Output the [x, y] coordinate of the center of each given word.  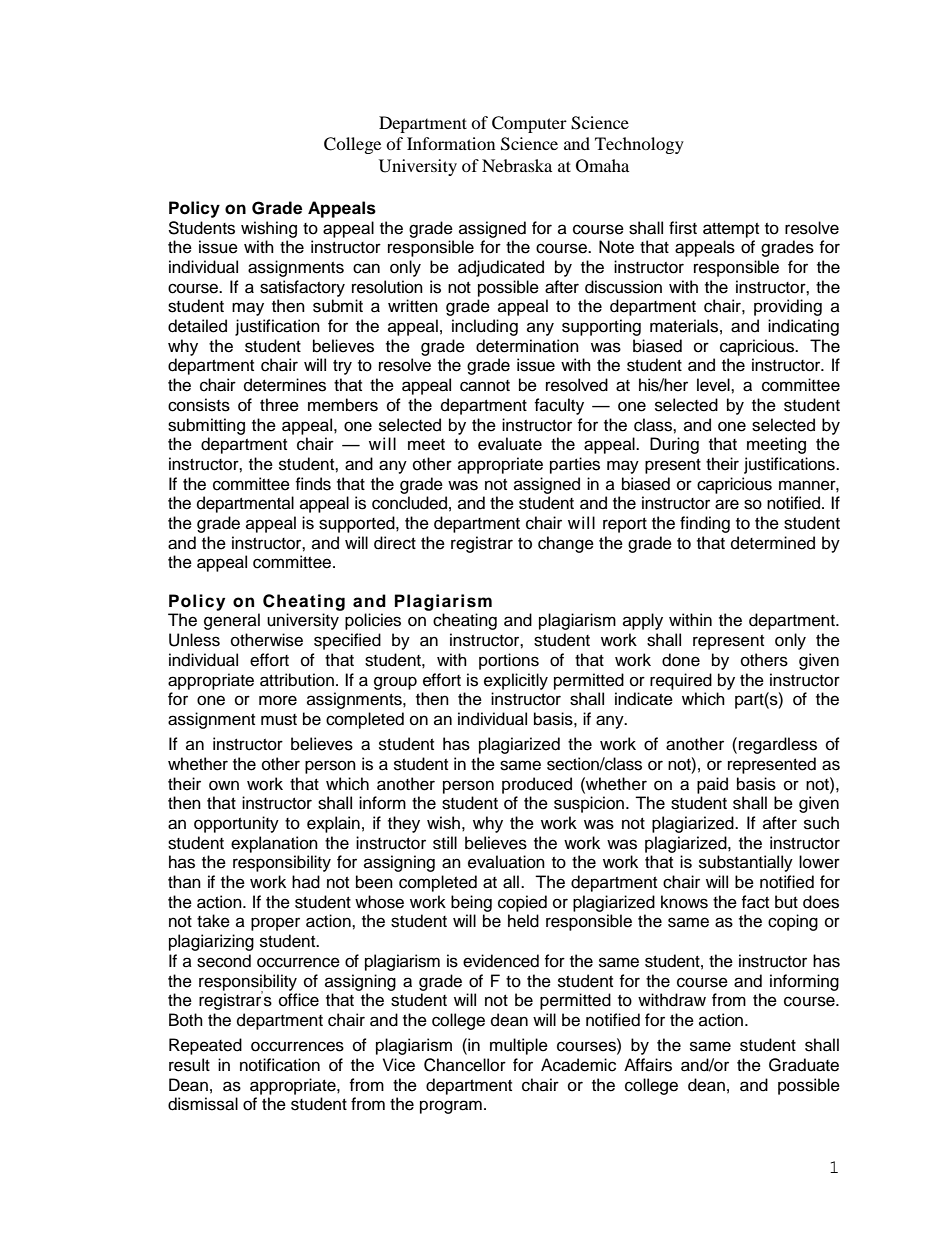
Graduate [804, 1065]
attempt [731, 230]
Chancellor [465, 1065]
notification [280, 1065]
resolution [387, 287]
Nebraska [517, 165]
